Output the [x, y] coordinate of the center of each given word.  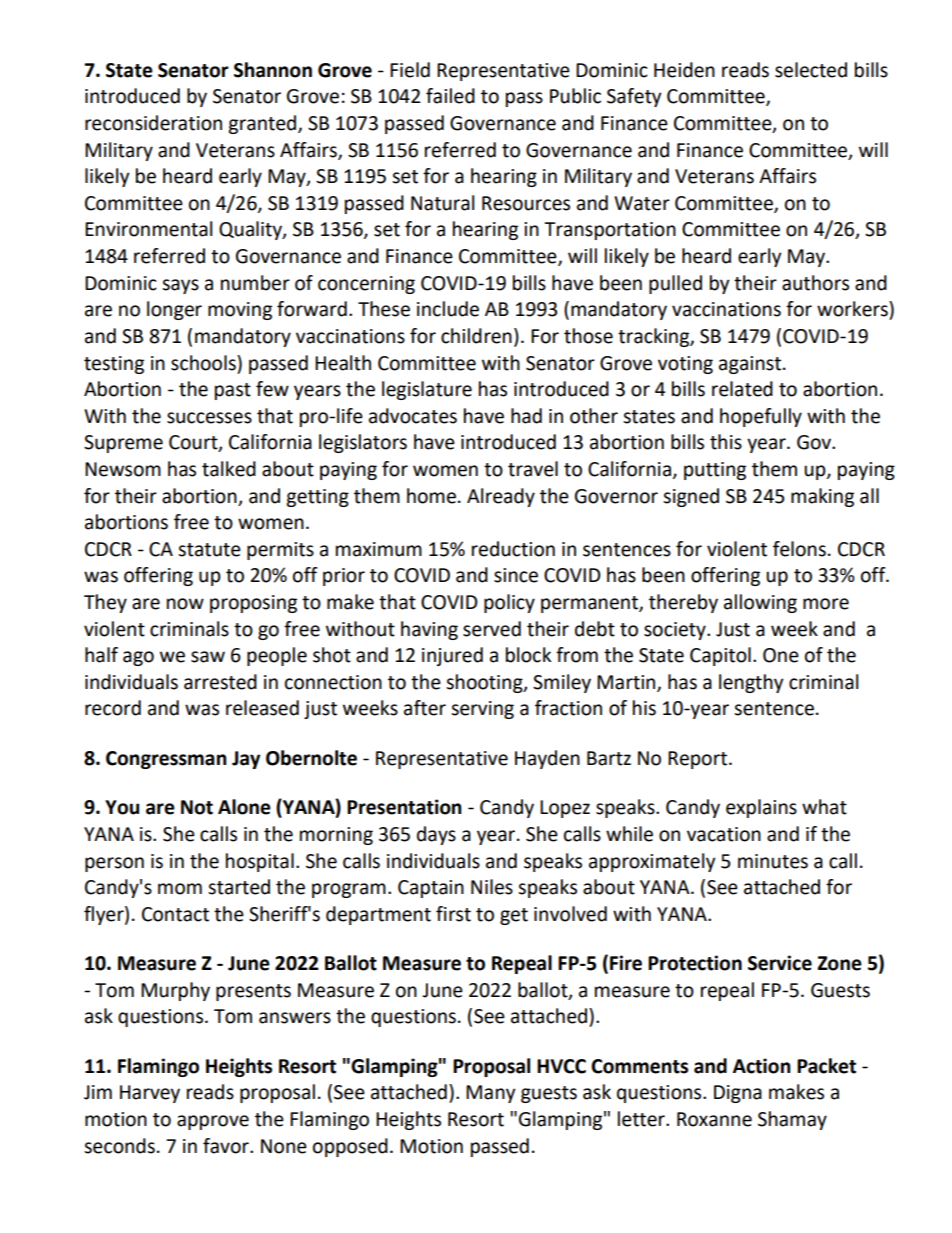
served [492, 629]
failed [450, 96]
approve [213, 1122]
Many [491, 1094]
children [476, 336]
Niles [492, 887]
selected [811, 70]
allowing [760, 603]
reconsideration [153, 123]
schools [204, 363]
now [185, 604]
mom [180, 889]
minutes [773, 861]
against [751, 365]
